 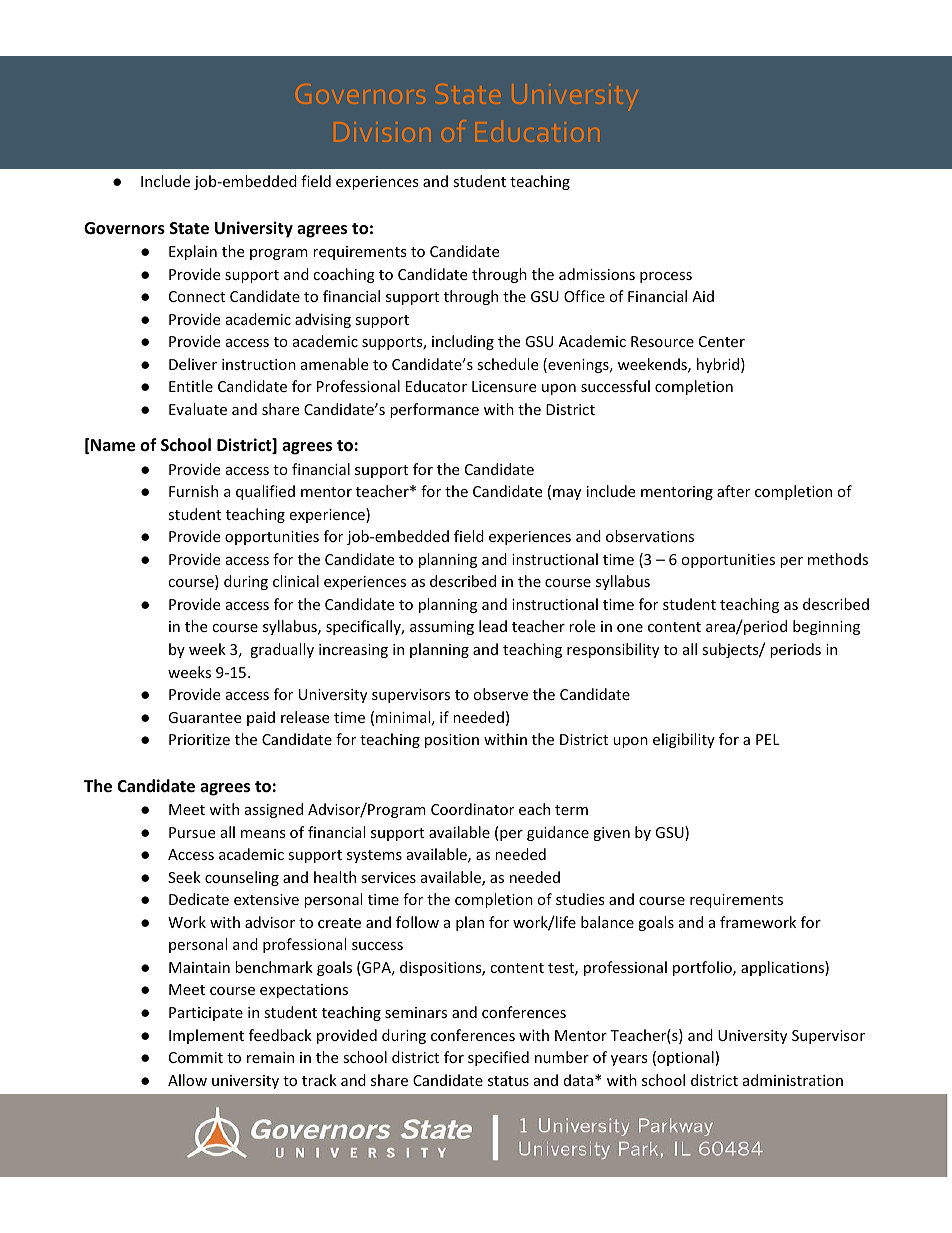 I want to click on observe, so click(x=500, y=694).
